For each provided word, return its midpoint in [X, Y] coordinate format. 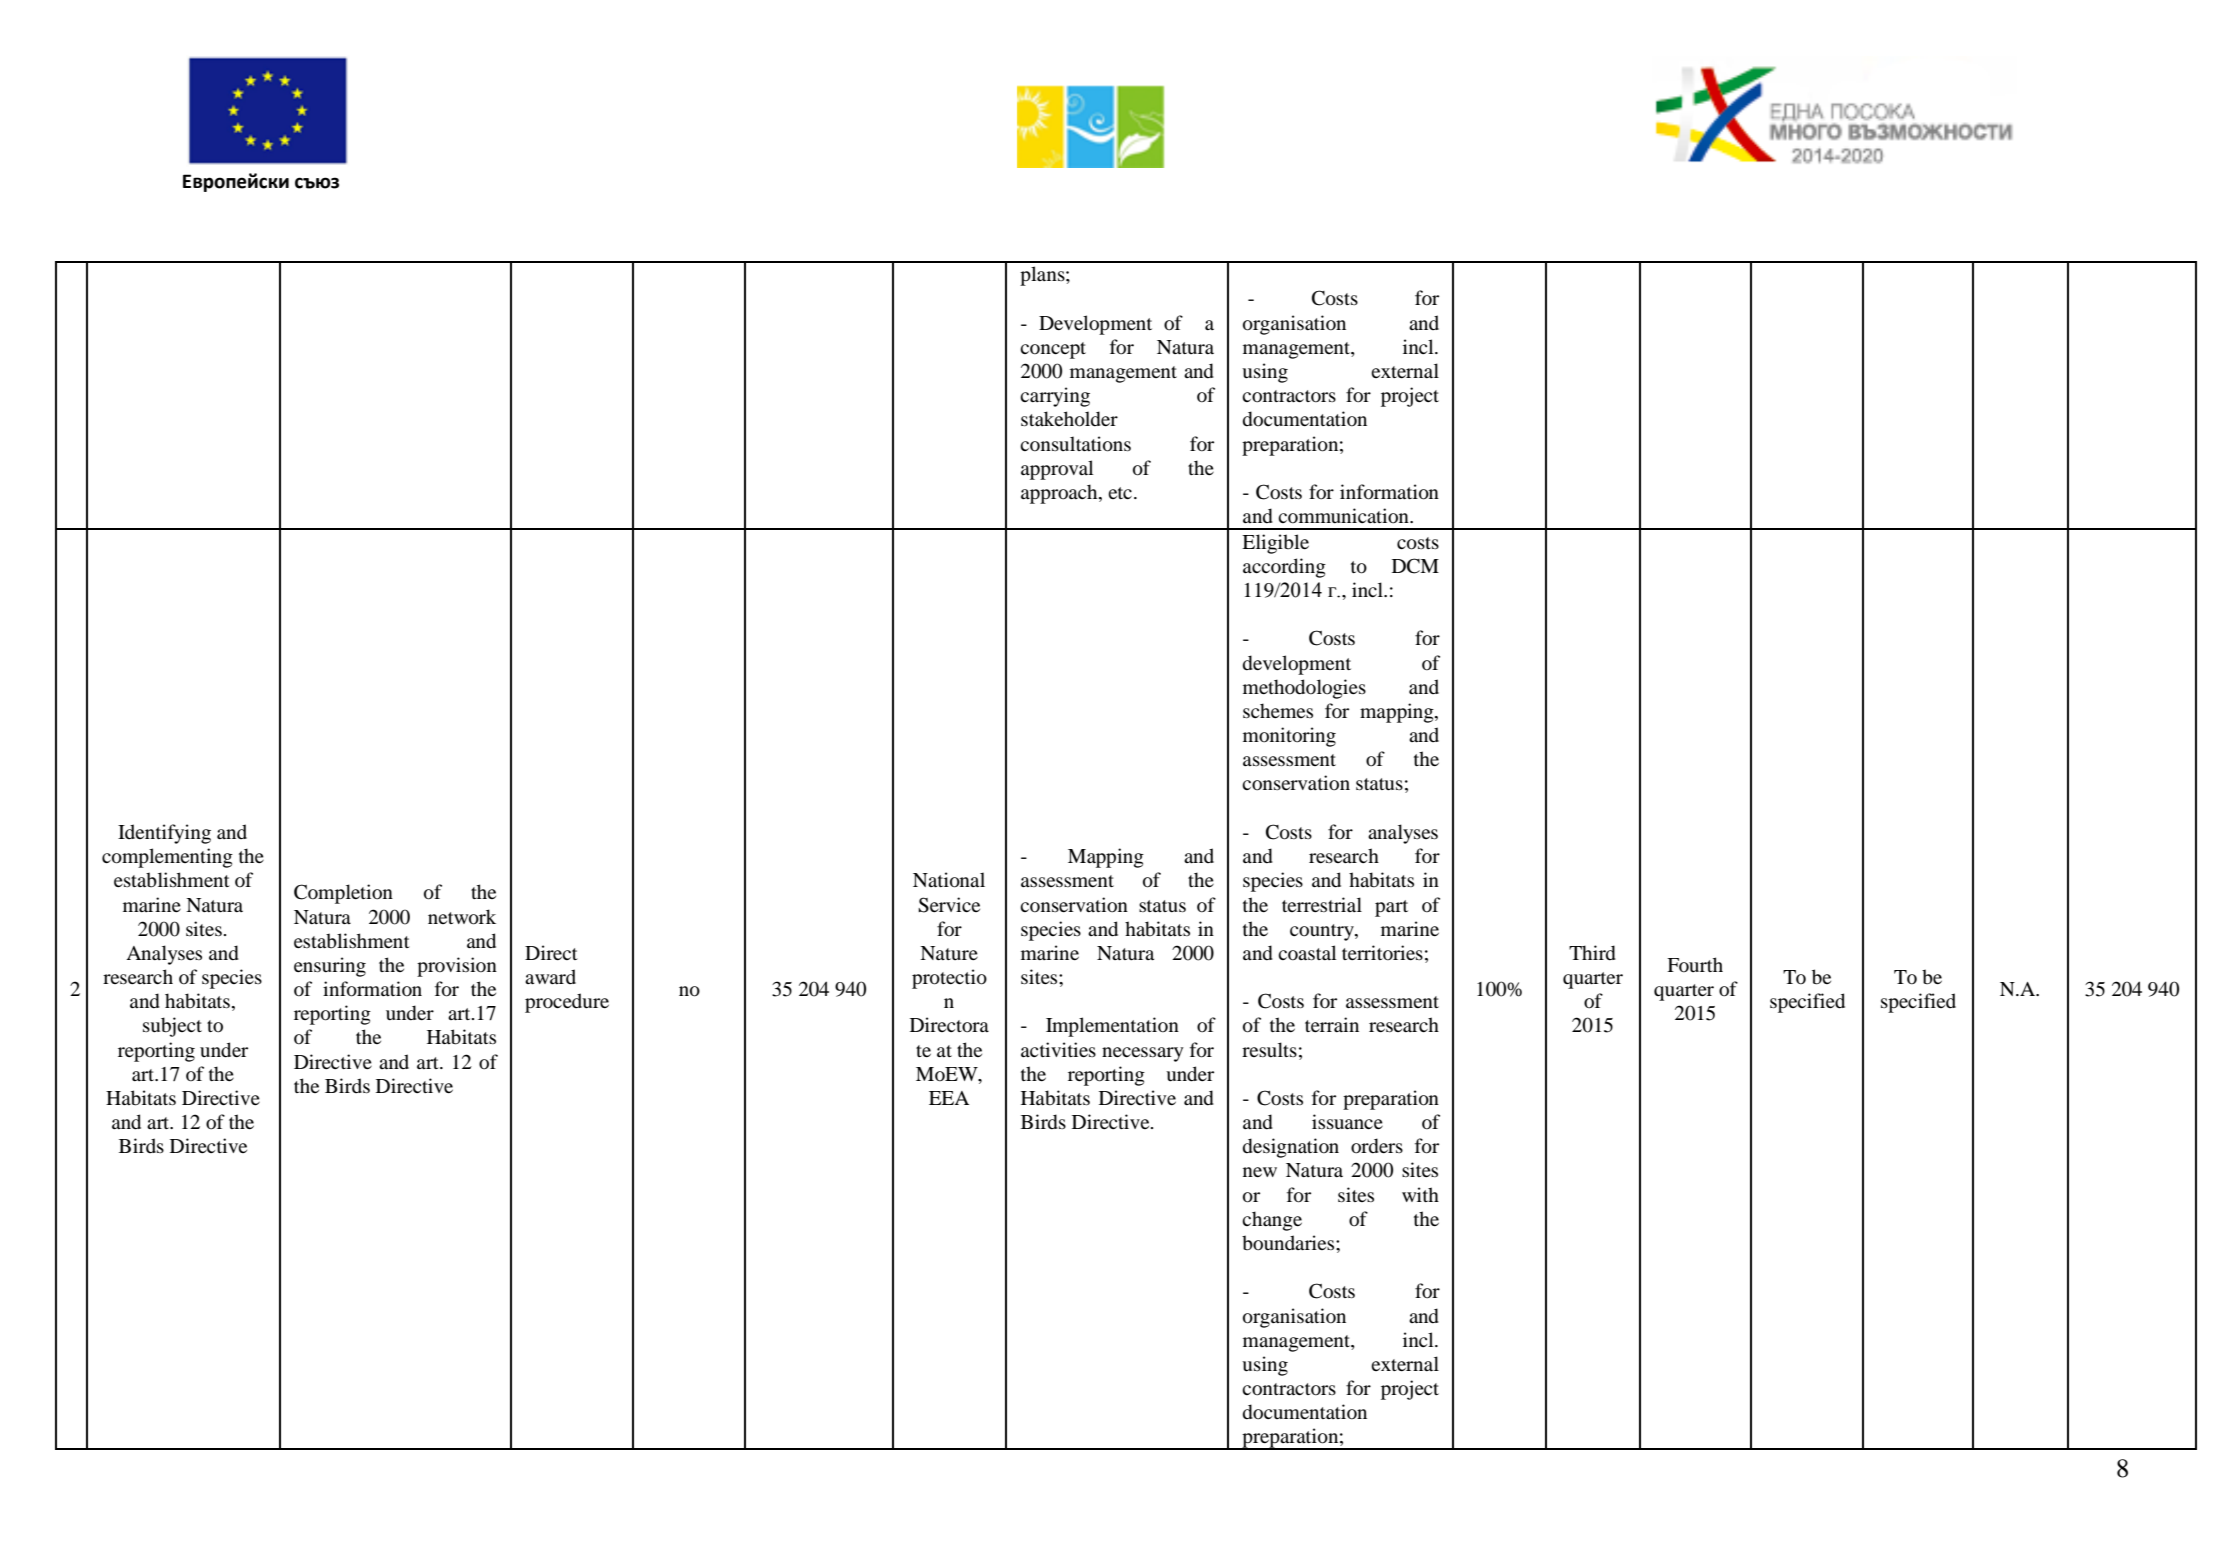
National [949, 880]
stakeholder [1069, 419]
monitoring [1289, 737]
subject [172, 1027]
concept [1053, 350]
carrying [1055, 397]
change [1272, 1221]
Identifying [164, 834]
